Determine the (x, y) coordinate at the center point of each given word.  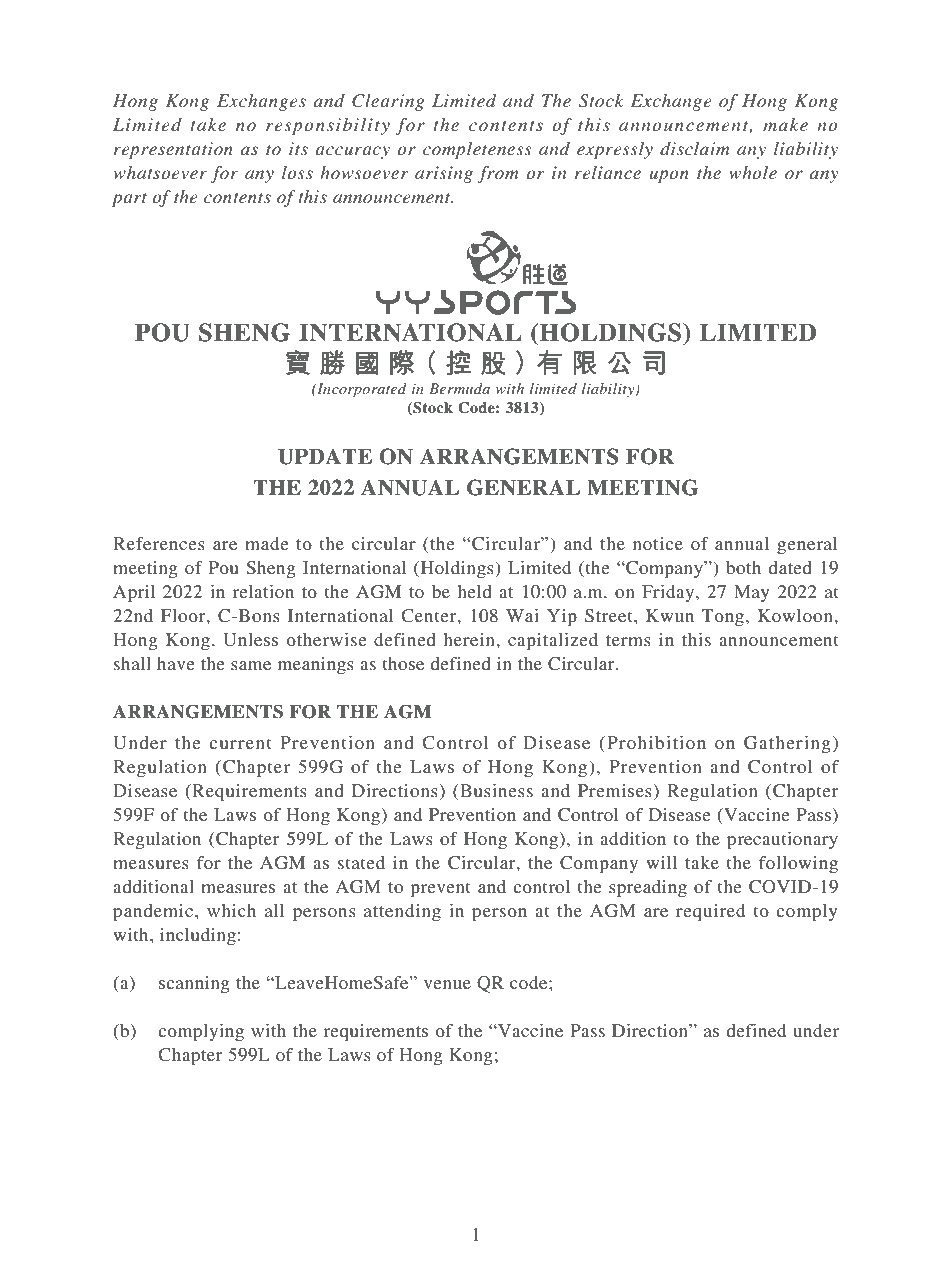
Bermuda (459, 388)
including (198, 936)
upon (669, 176)
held (475, 591)
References (159, 543)
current (240, 743)
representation (173, 150)
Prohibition (656, 742)
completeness (477, 150)
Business (495, 790)
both (743, 567)
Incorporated (361, 390)
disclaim (695, 148)
